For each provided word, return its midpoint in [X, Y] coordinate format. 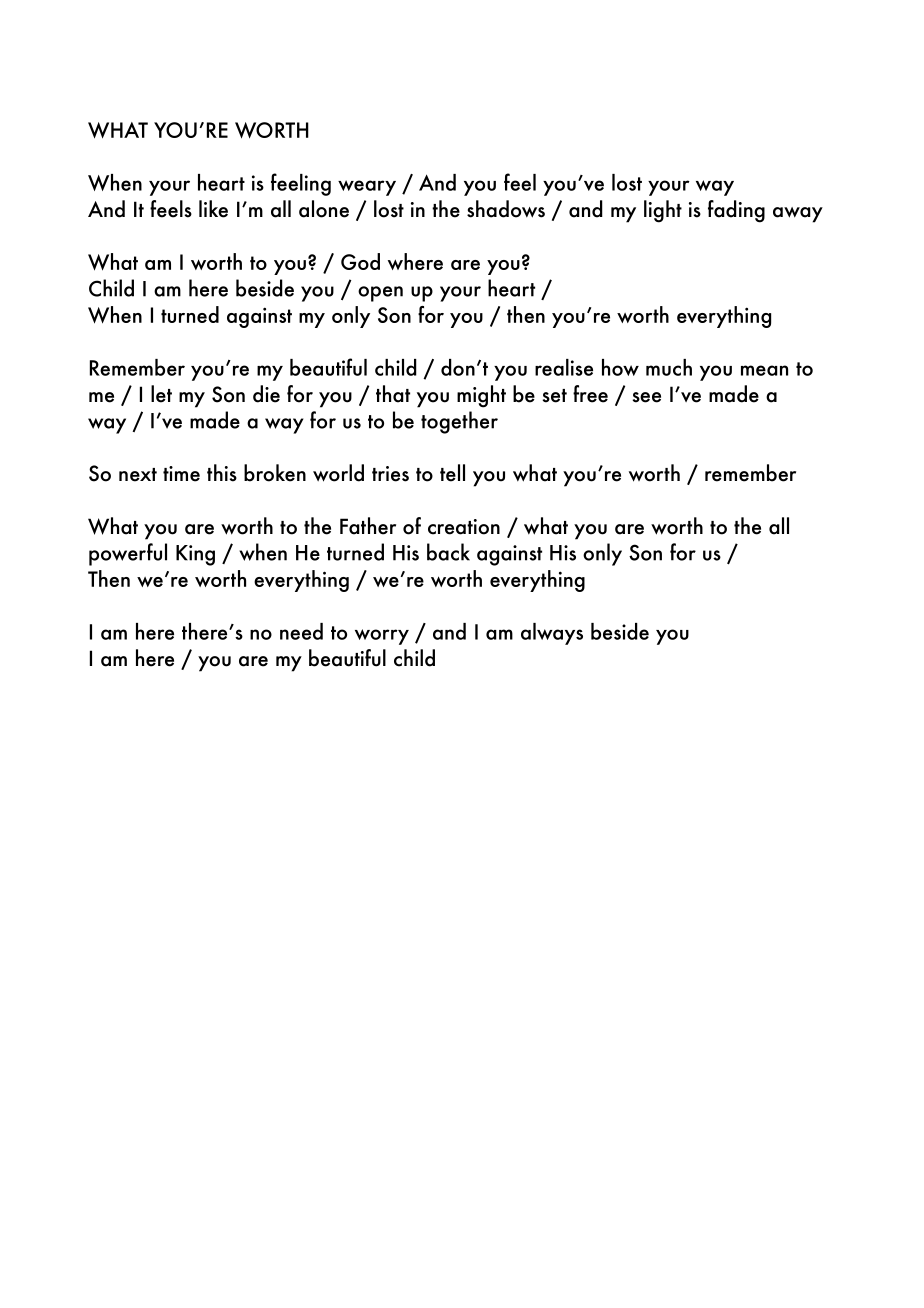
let [161, 394]
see [647, 397]
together [459, 422]
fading [736, 211]
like [213, 209]
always [552, 634]
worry [382, 637]
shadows [506, 209]
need [301, 631]
